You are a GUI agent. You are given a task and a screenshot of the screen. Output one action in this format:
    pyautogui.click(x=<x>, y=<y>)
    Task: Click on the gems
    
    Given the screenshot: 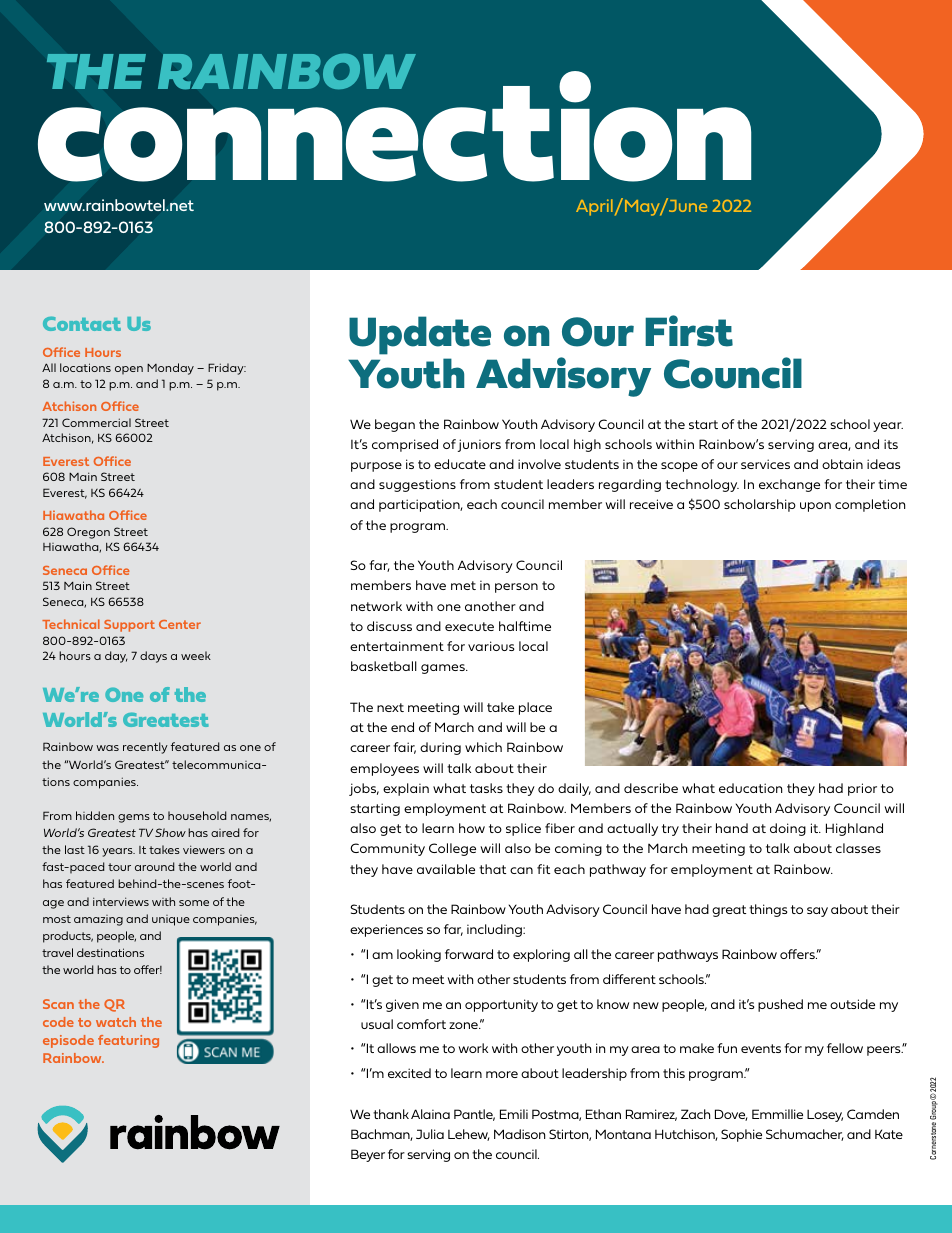 What is the action you would take?
    pyautogui.click(x=134, y=818)
